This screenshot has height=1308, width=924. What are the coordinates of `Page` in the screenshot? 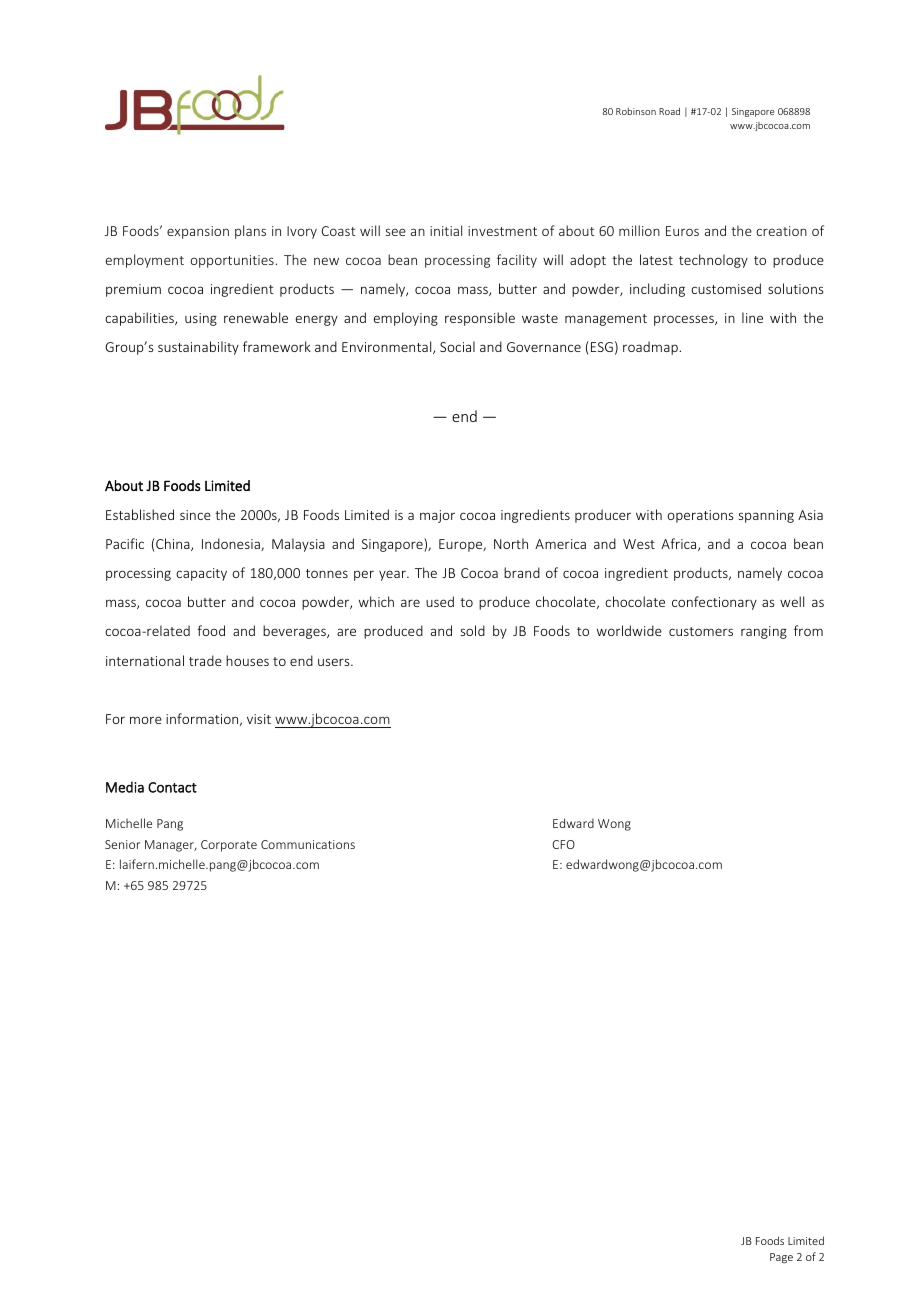 It's located at (781, 1258).
